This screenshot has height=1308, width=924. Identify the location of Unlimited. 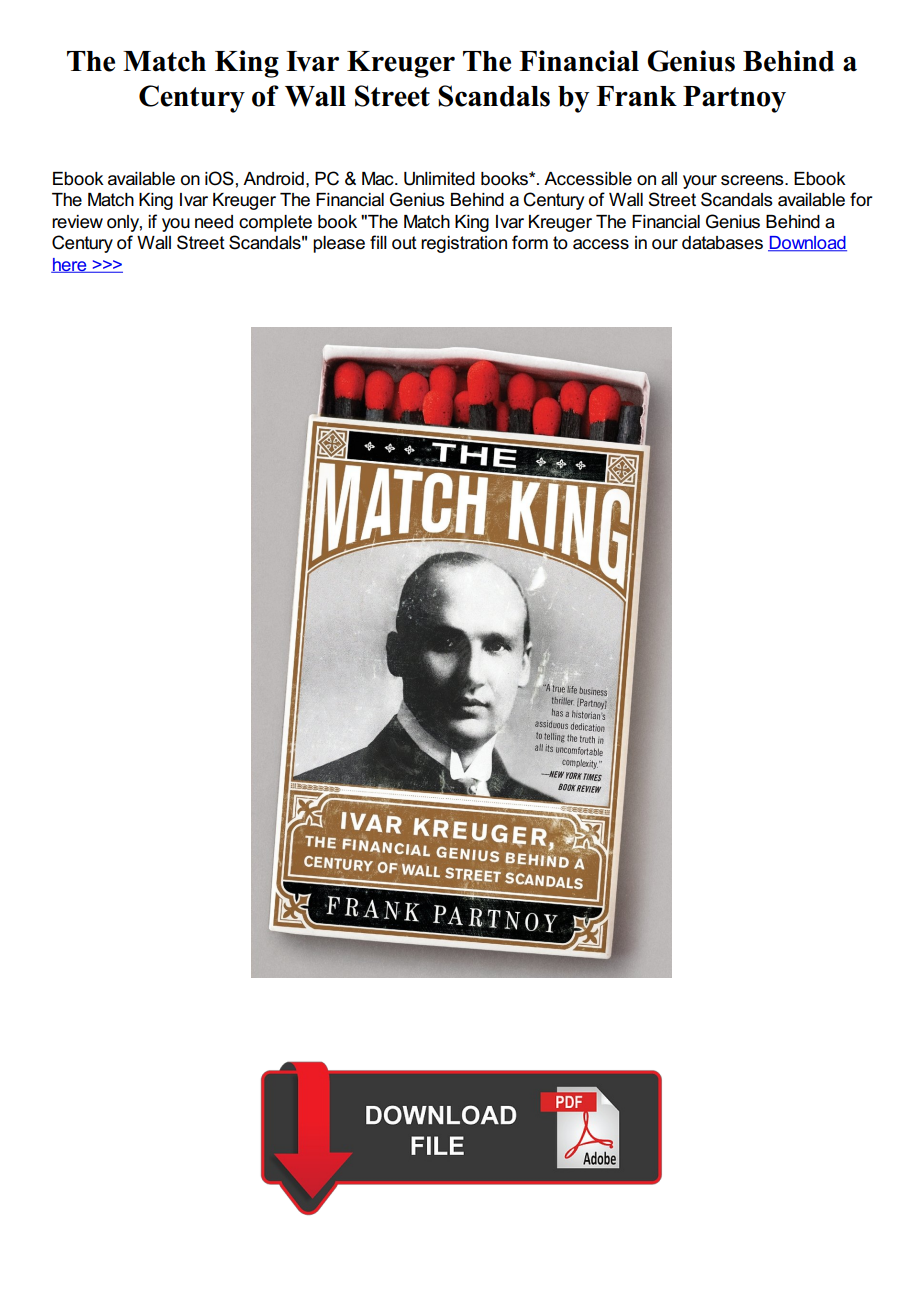
(439, 179).
